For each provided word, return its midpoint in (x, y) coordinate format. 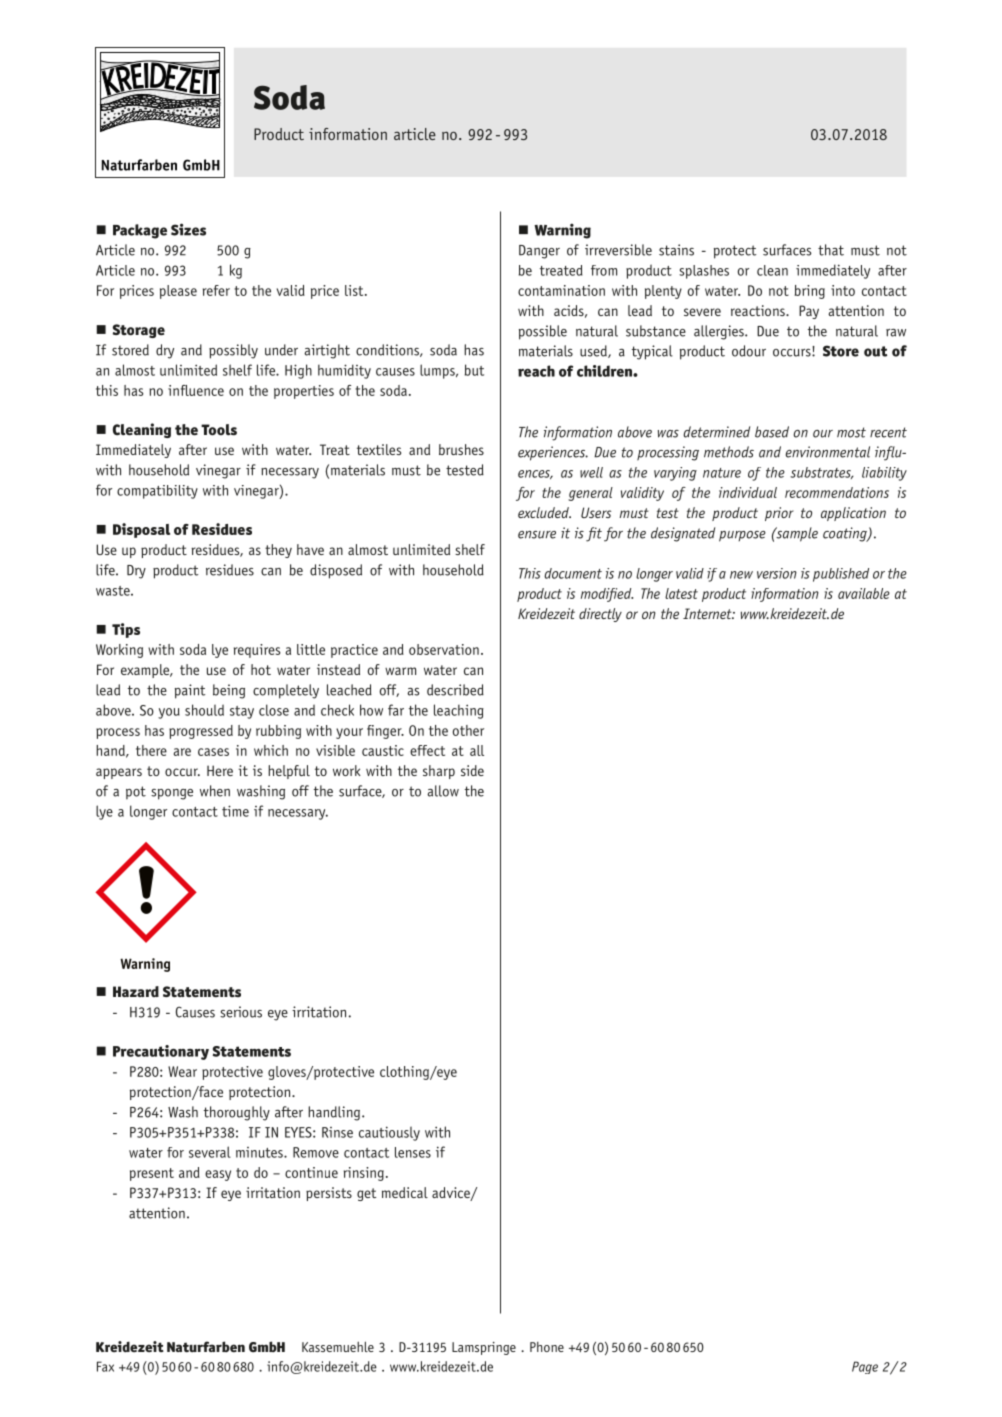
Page (865, 1367)
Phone (547, 1347)
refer (216, 290)
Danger (539, 252)
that (831, 250)
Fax (105, 1366)
